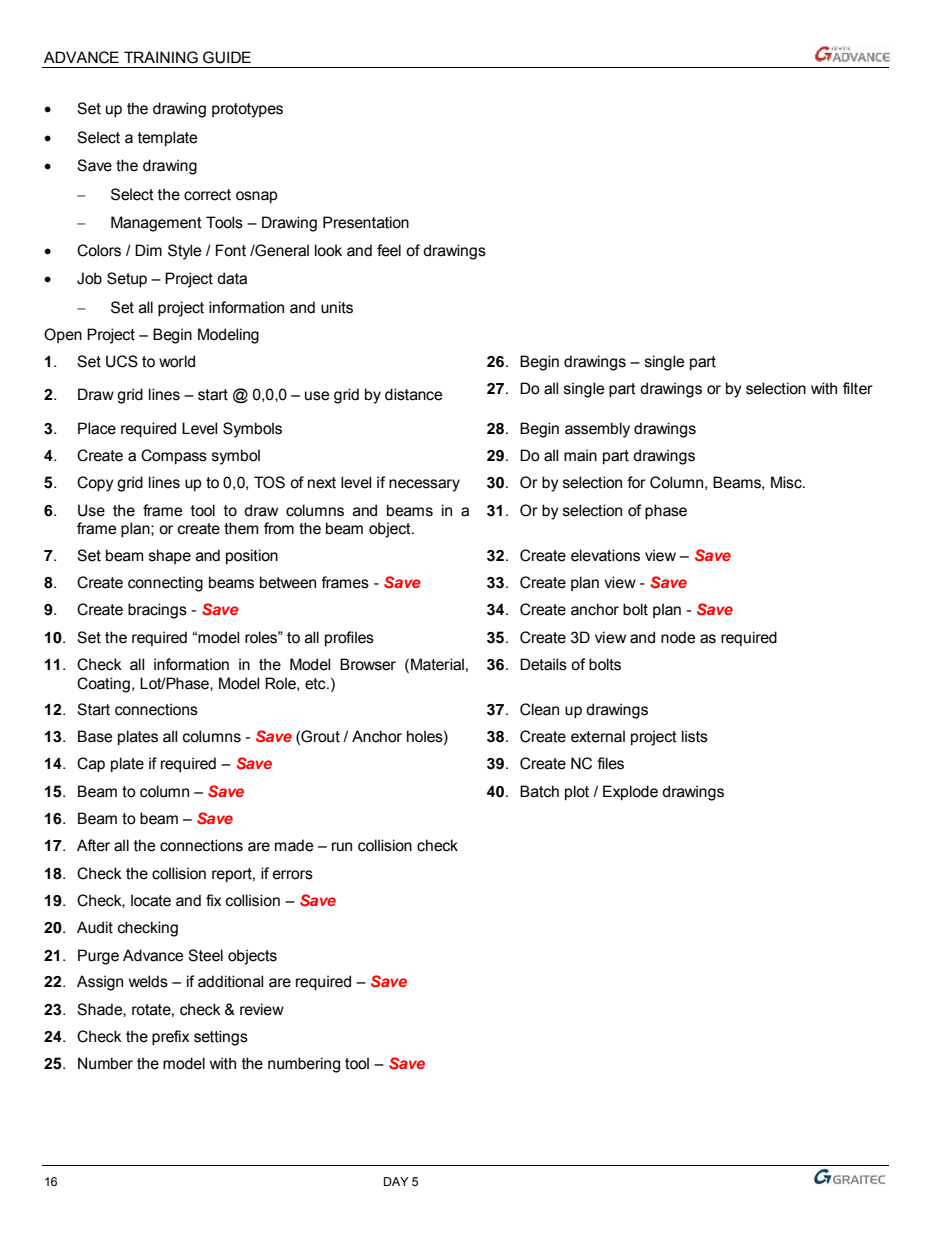 The image size is (952, 1233). I want to click on connecting, so click(165, 584).
